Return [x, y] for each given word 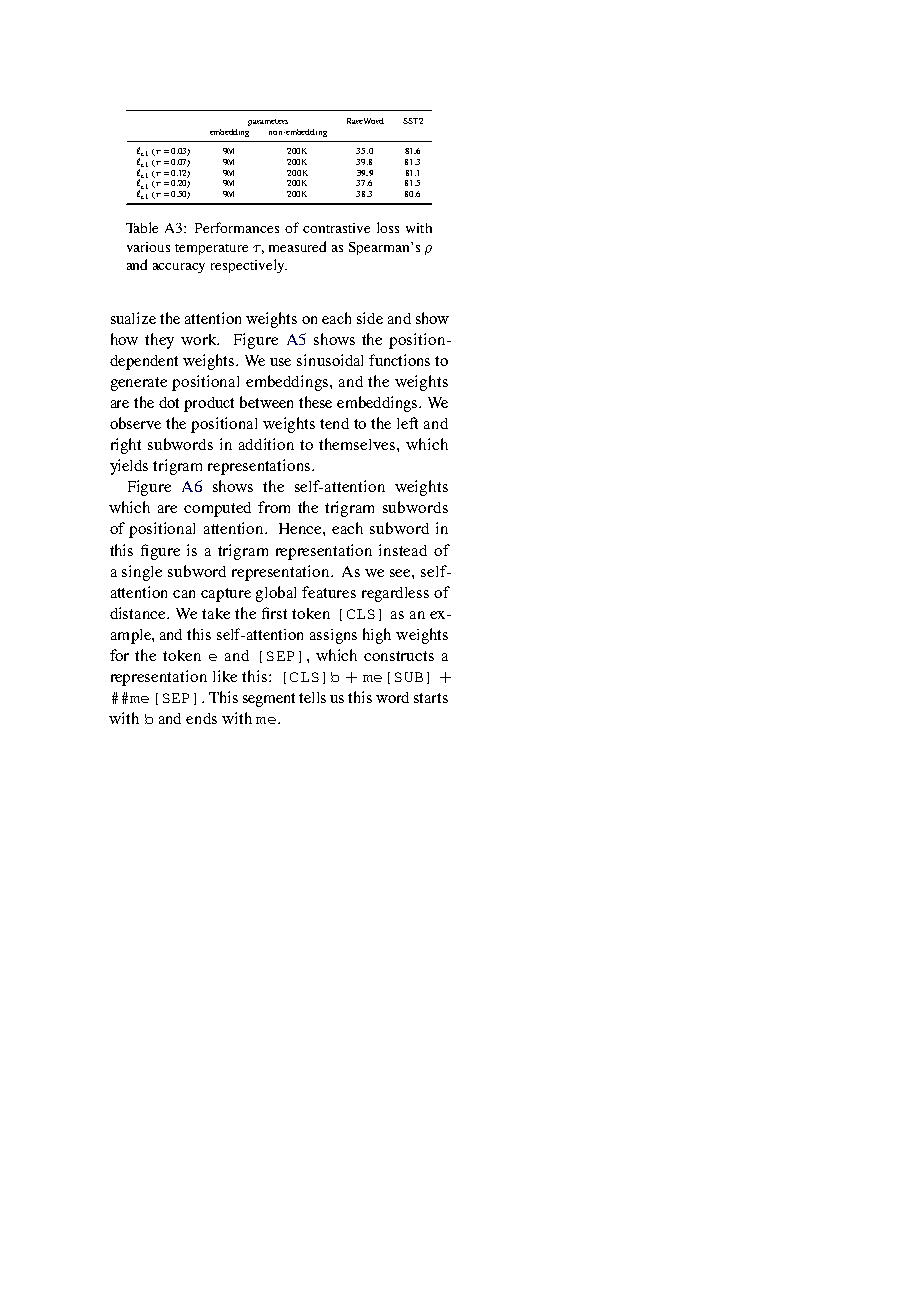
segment [269, 700]
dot [169, 402]
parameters [268, 122]
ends [201, 718]
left [407, 423]
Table [142, 227]
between [266, 402]
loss [388, 227]
